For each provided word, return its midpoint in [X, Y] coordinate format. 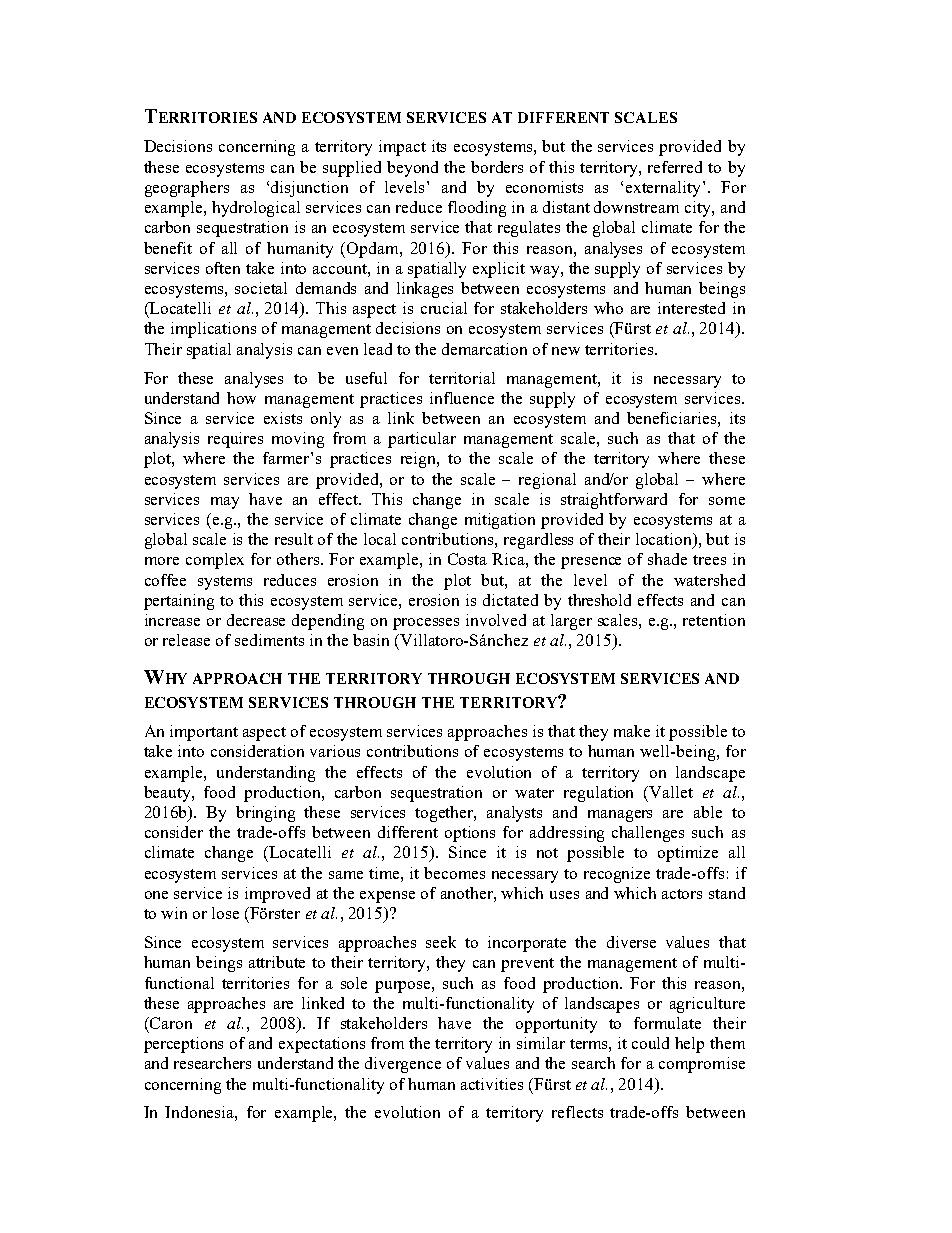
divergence [403, 1065]
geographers [187, 189]
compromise [702, 1065]
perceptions [183, 1045]
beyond [412, 169]
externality [663, 189]
